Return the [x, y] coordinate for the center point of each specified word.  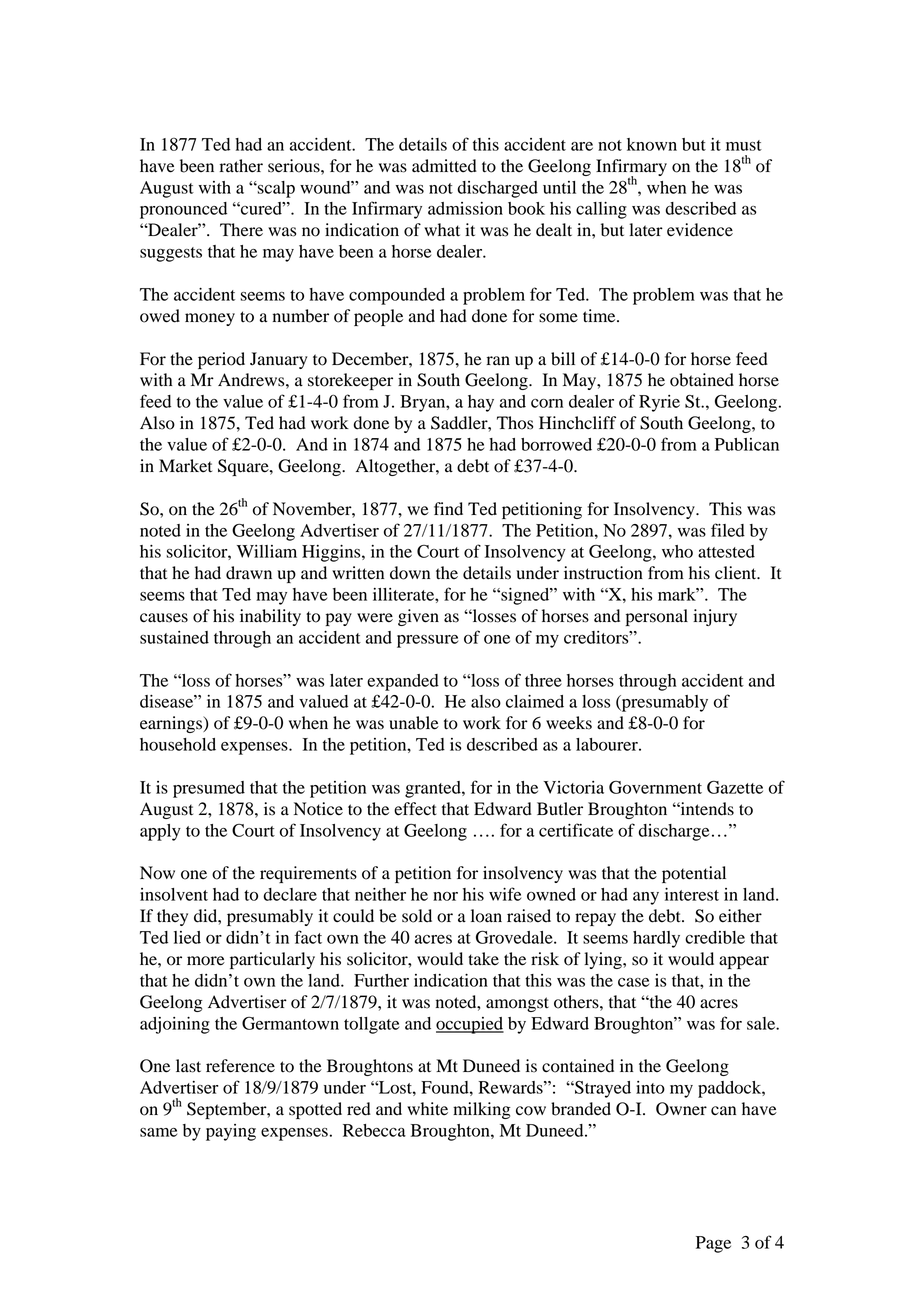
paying [231, 1132]
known [652, 144]
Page [713, 1244]
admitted [444, 166]
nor [445, 896]
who [677, 551]
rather [241, 166]
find [448, 509]
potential [694, 874]
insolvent [174, 894]
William [267, 551]
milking [482, 1110]
